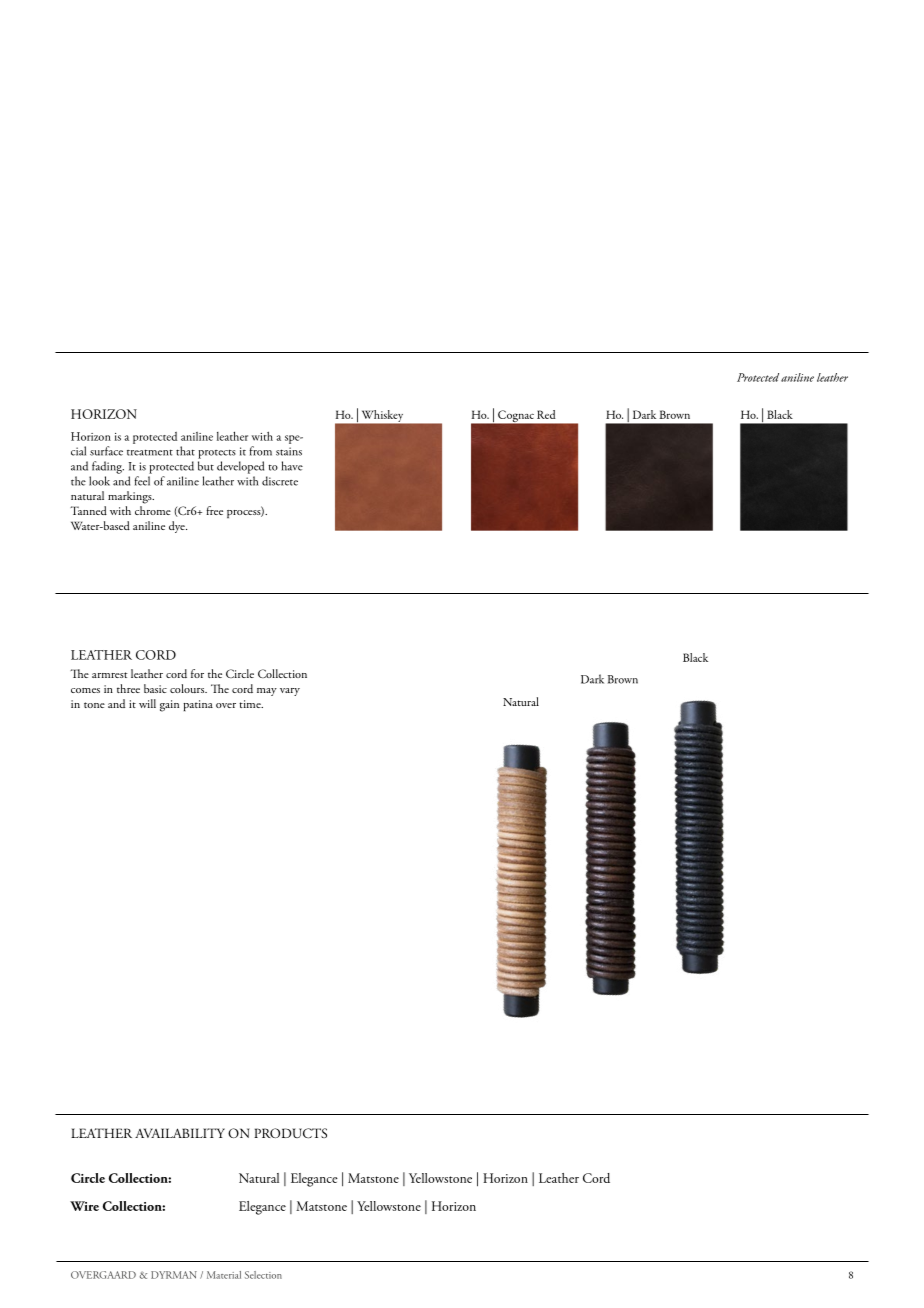  What do you see at coordinates (147, 703) in the screenshot?
I see `will` at bounding box center [147, 703].
